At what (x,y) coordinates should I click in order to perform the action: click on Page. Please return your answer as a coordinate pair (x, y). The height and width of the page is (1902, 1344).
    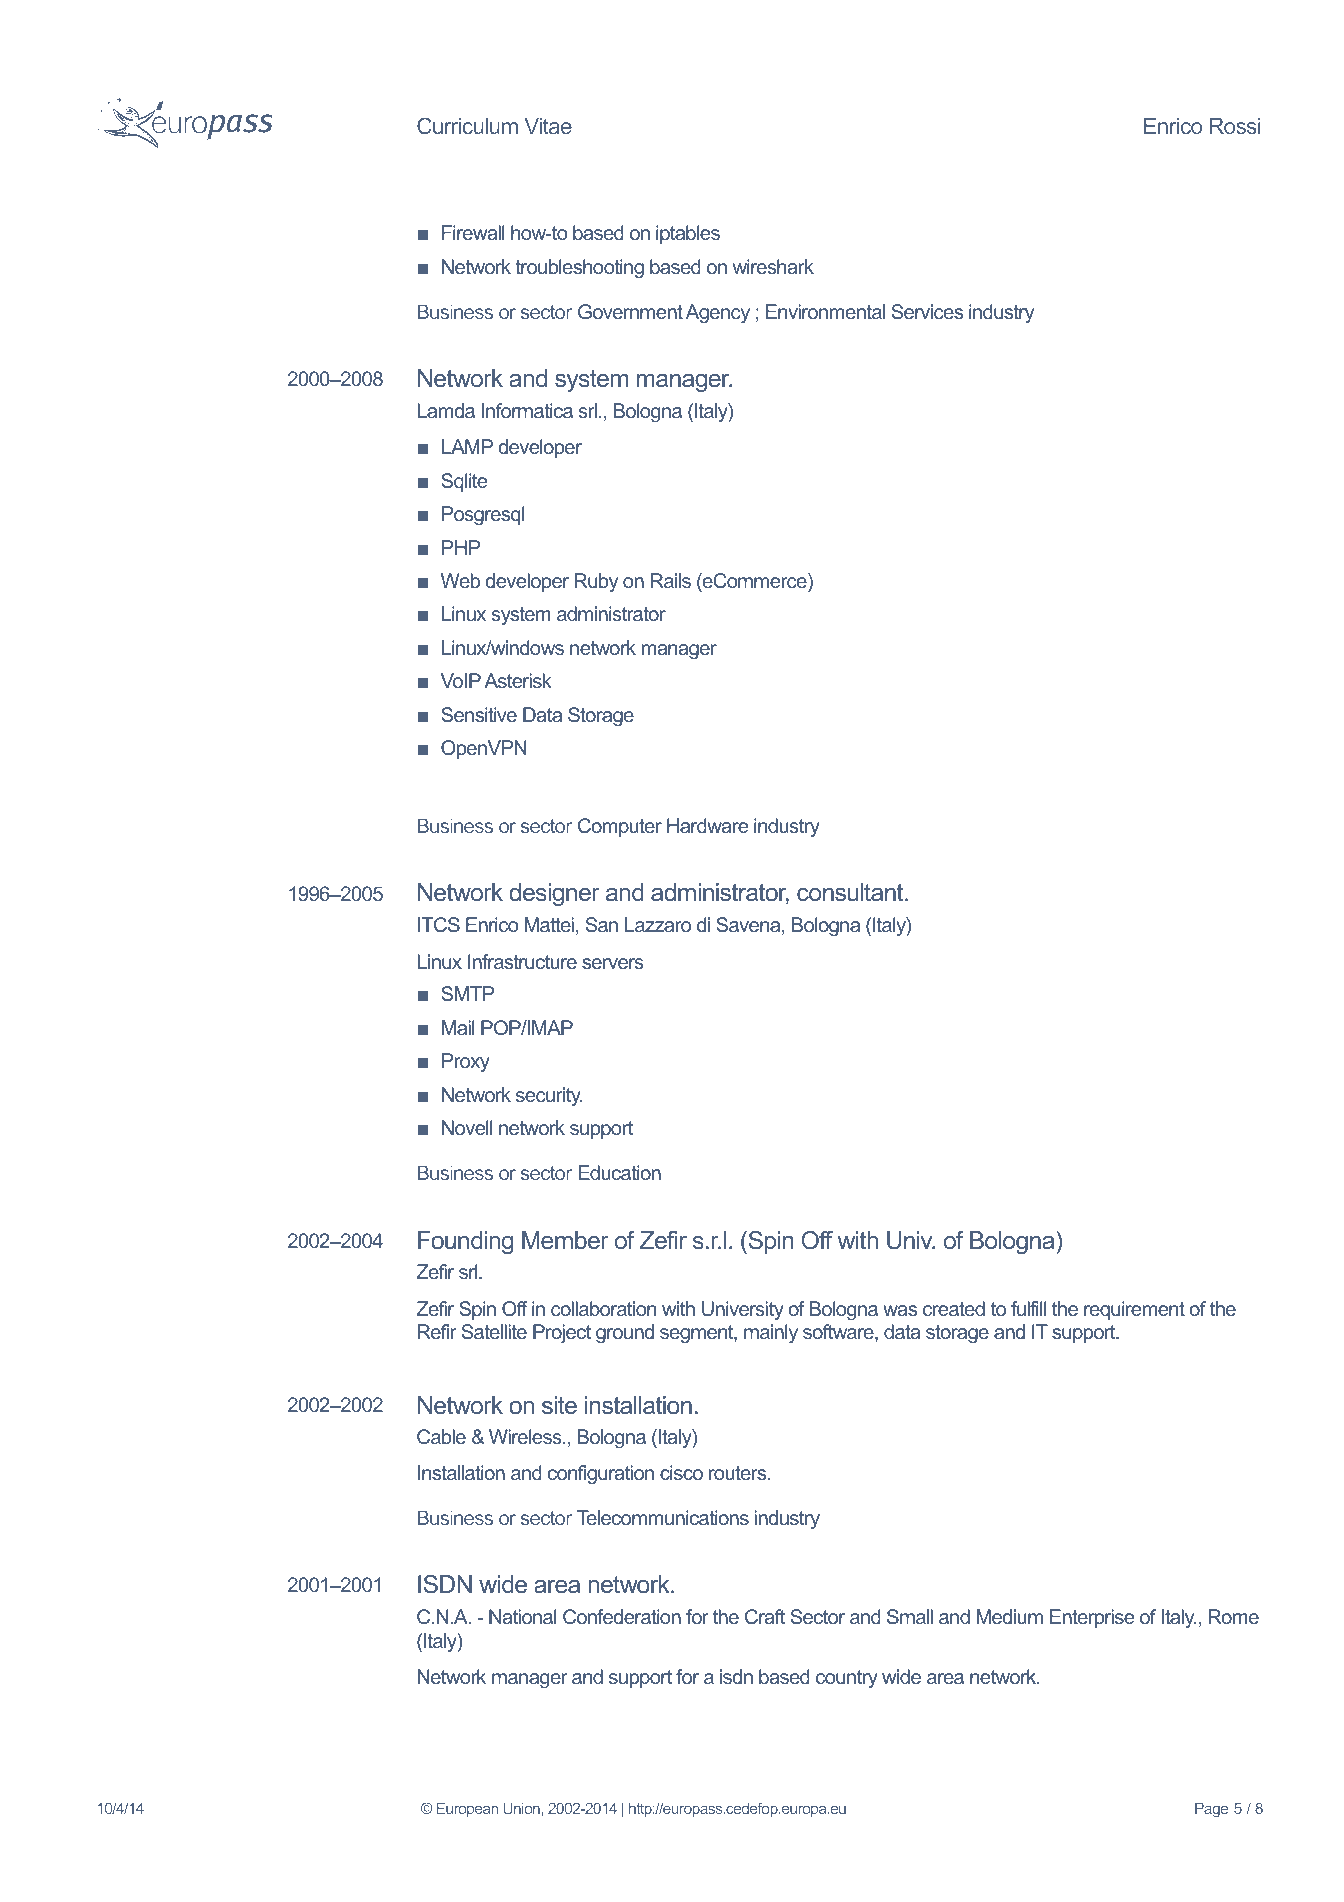
    Looking at the image, I should click on (1211, 1810).
